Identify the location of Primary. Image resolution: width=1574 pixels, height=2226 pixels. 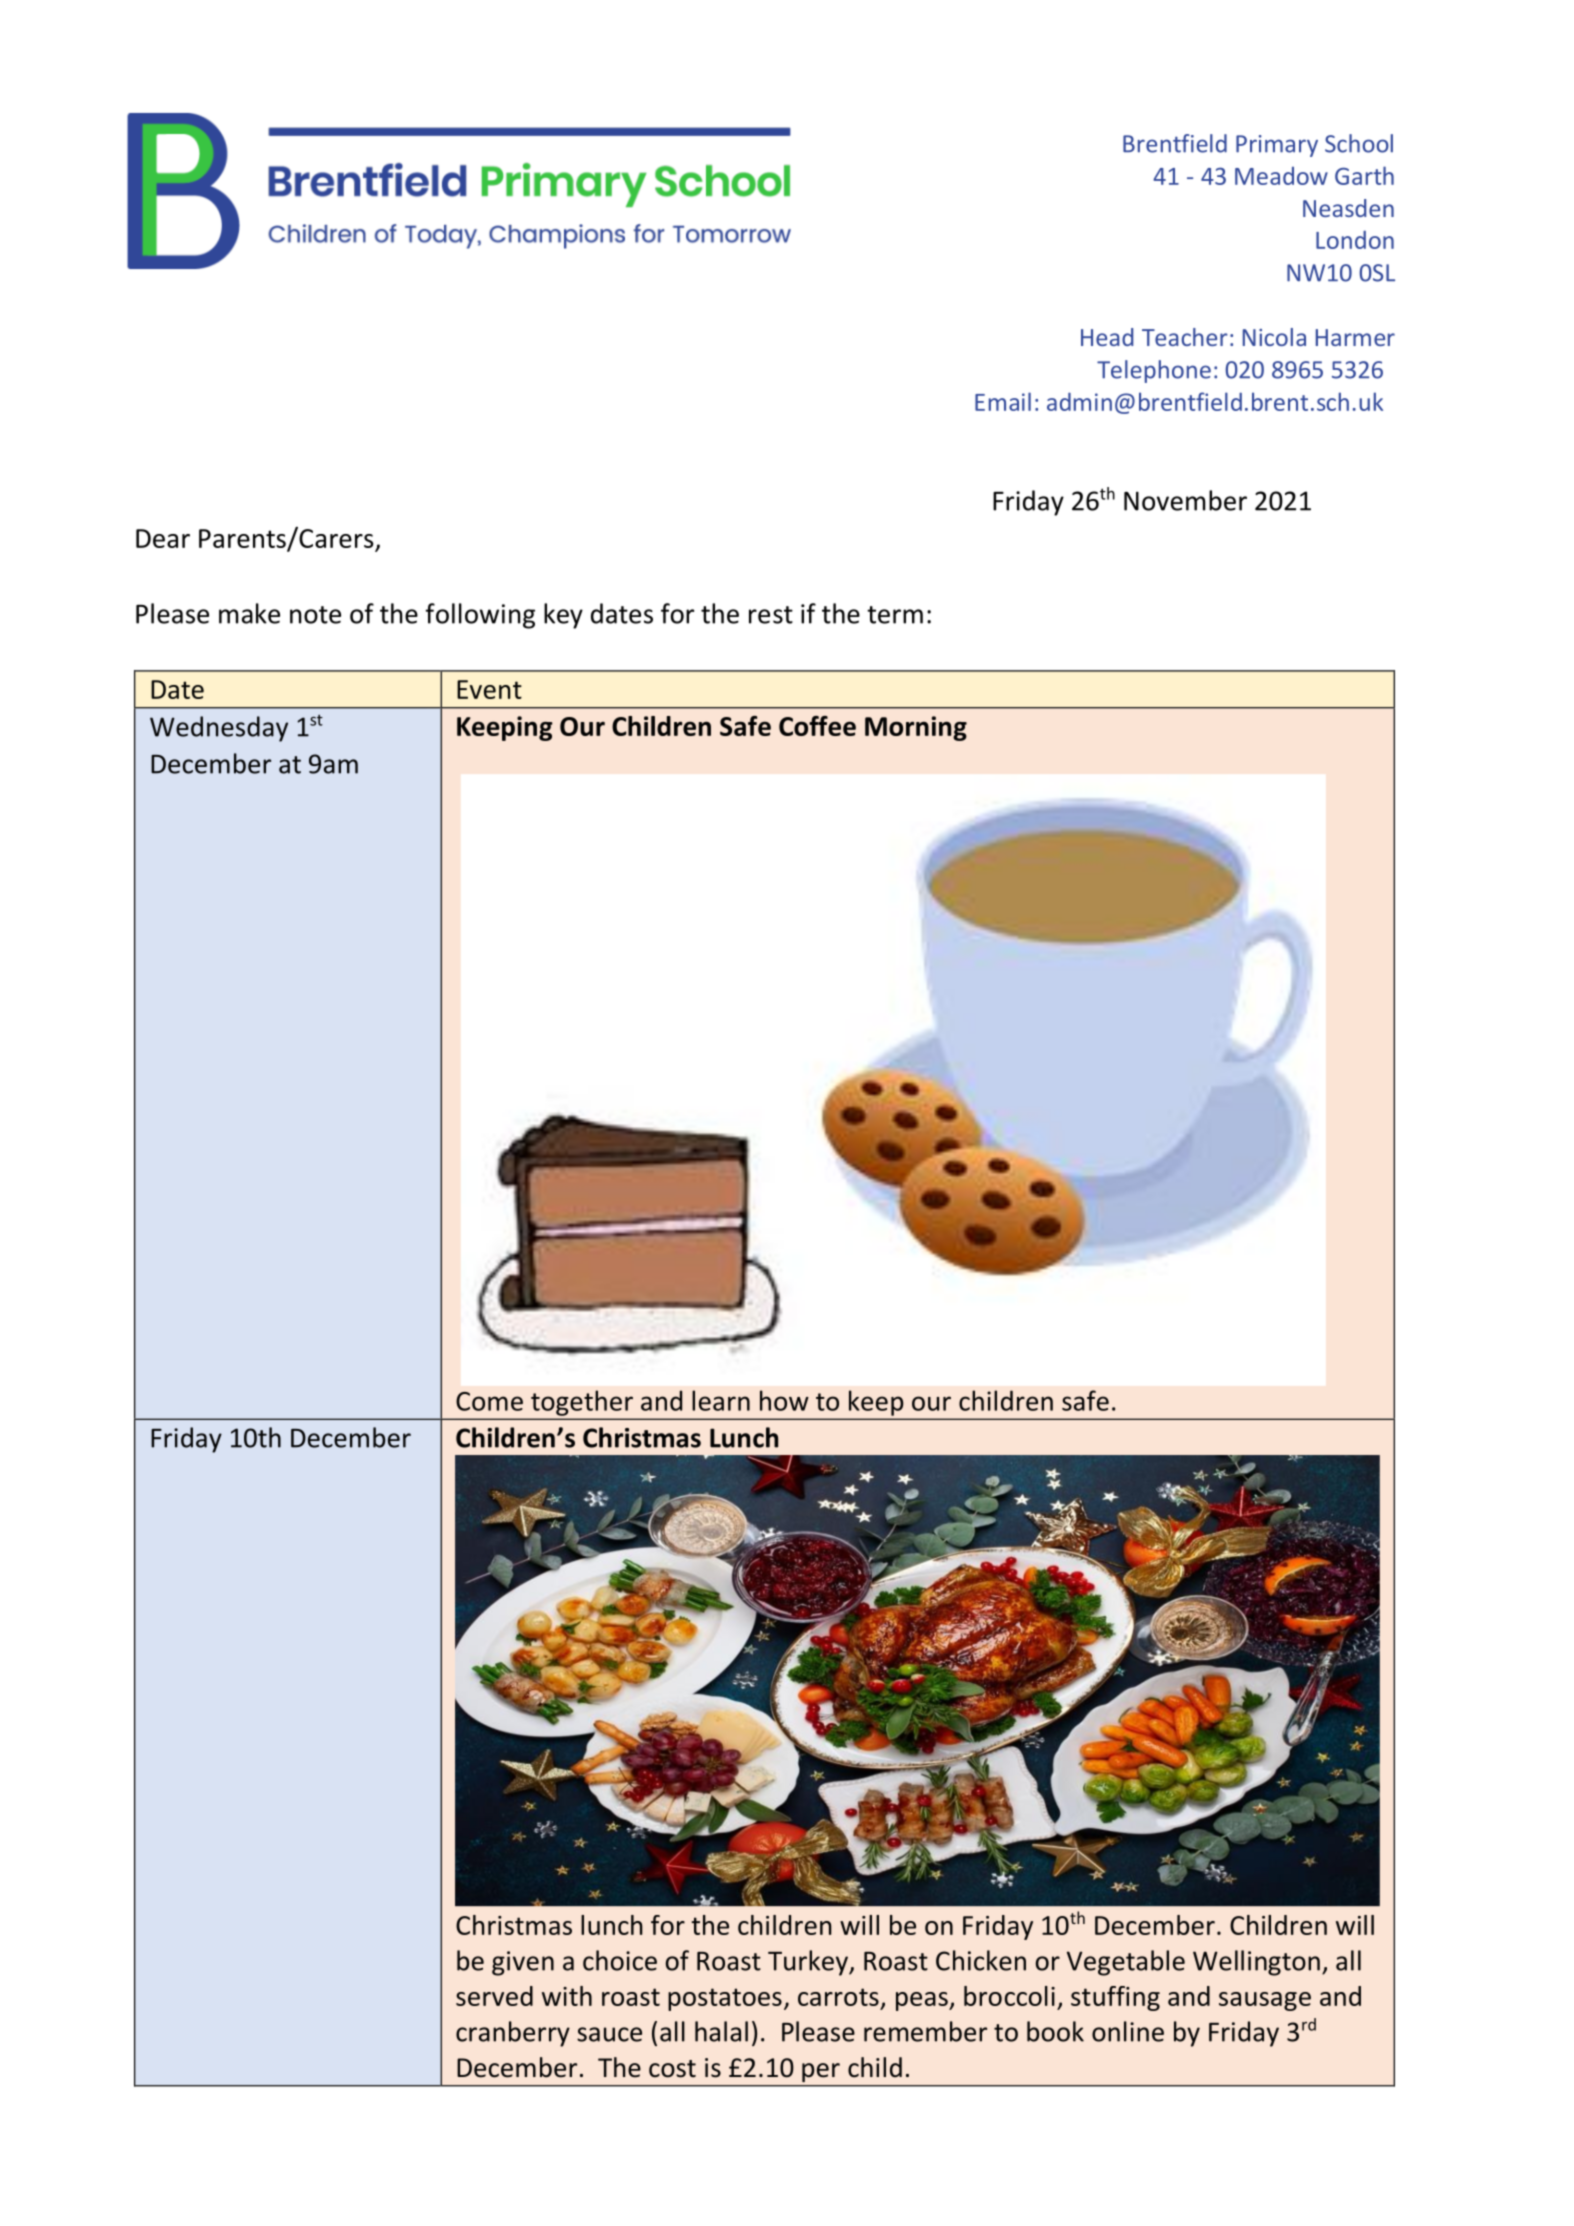
(1277, 146).
